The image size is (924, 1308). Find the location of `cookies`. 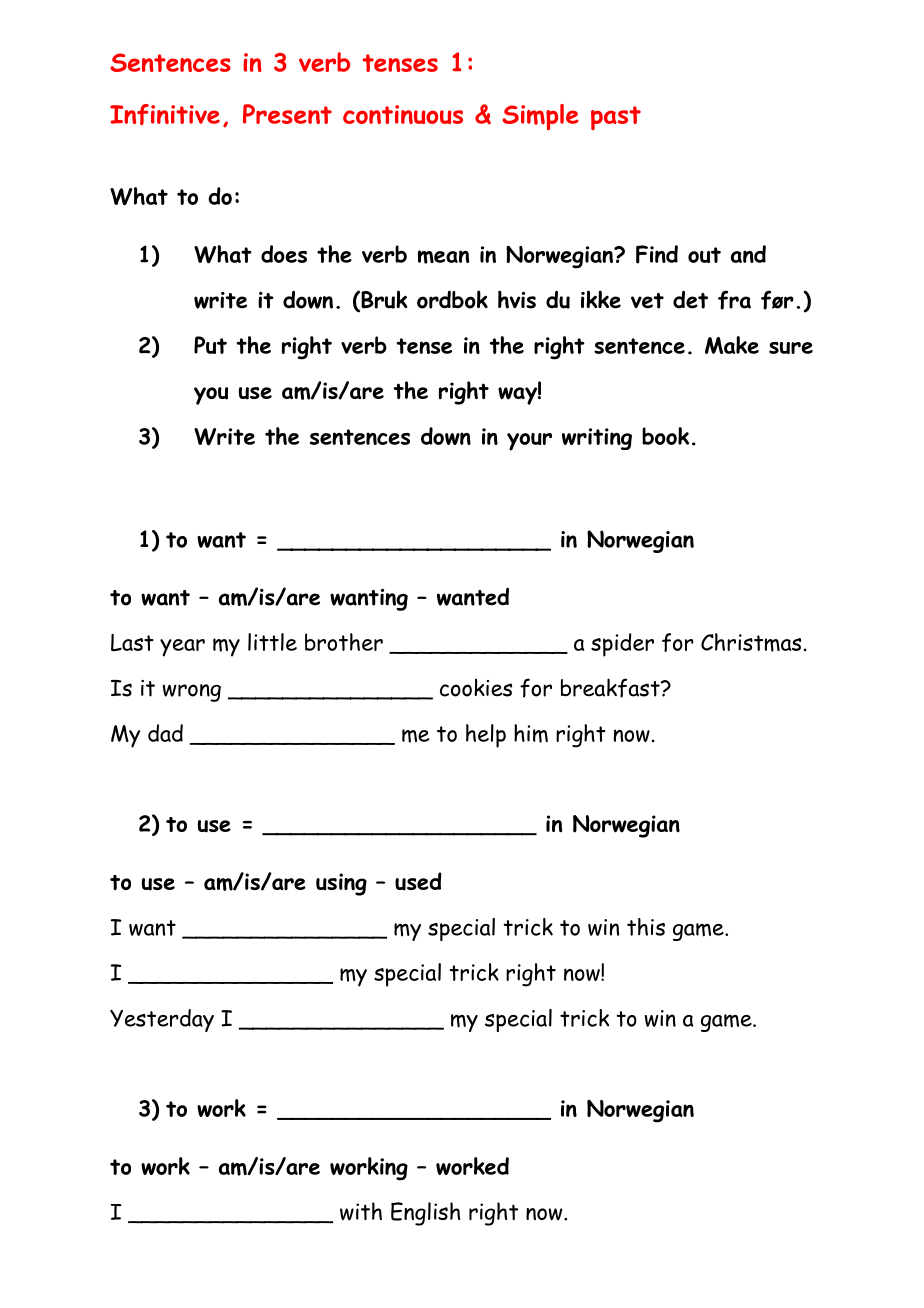

cookies is located at coordinates (476, 688).
